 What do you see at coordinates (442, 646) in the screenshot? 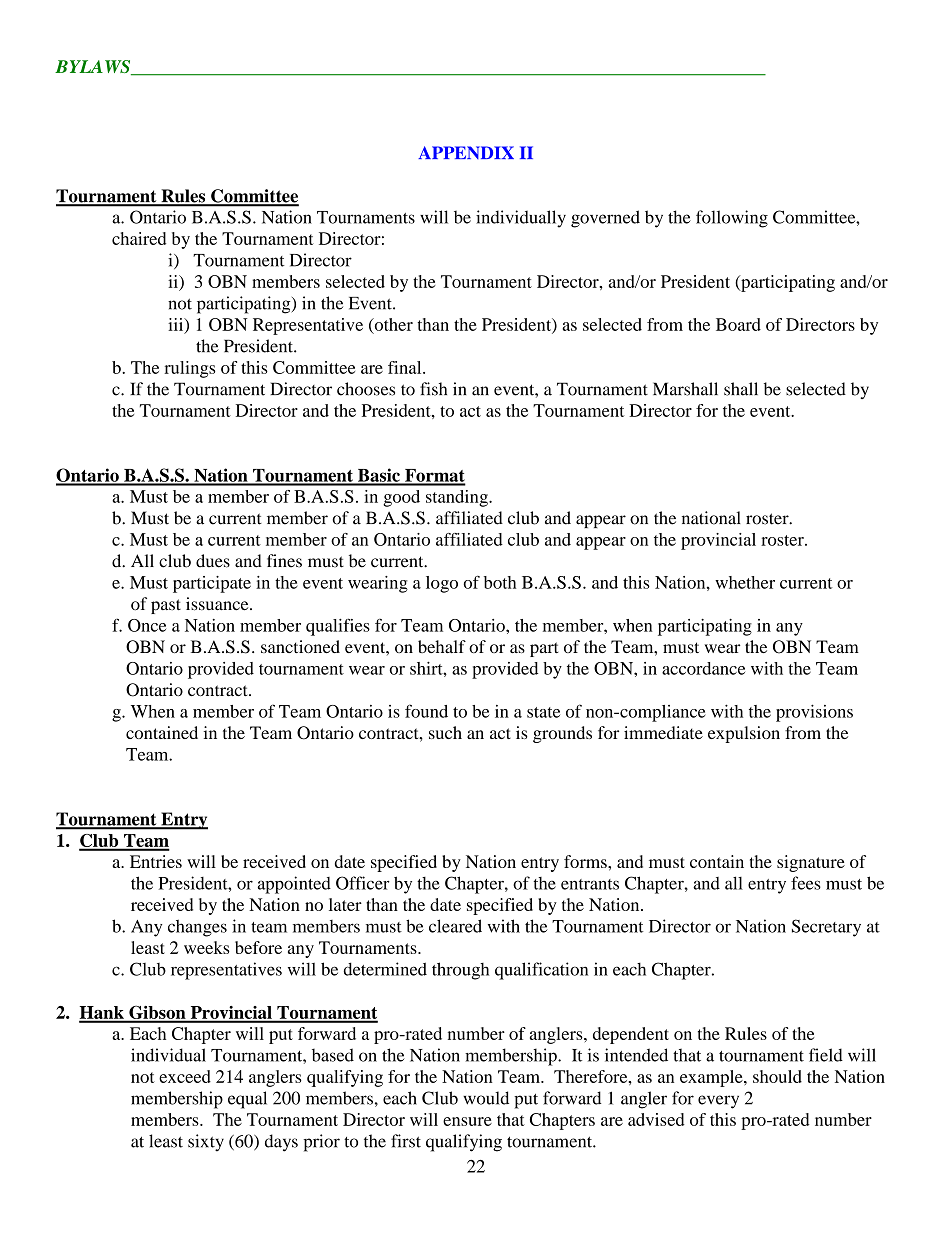
I see `behalf` at bounding box center [442, 646].
